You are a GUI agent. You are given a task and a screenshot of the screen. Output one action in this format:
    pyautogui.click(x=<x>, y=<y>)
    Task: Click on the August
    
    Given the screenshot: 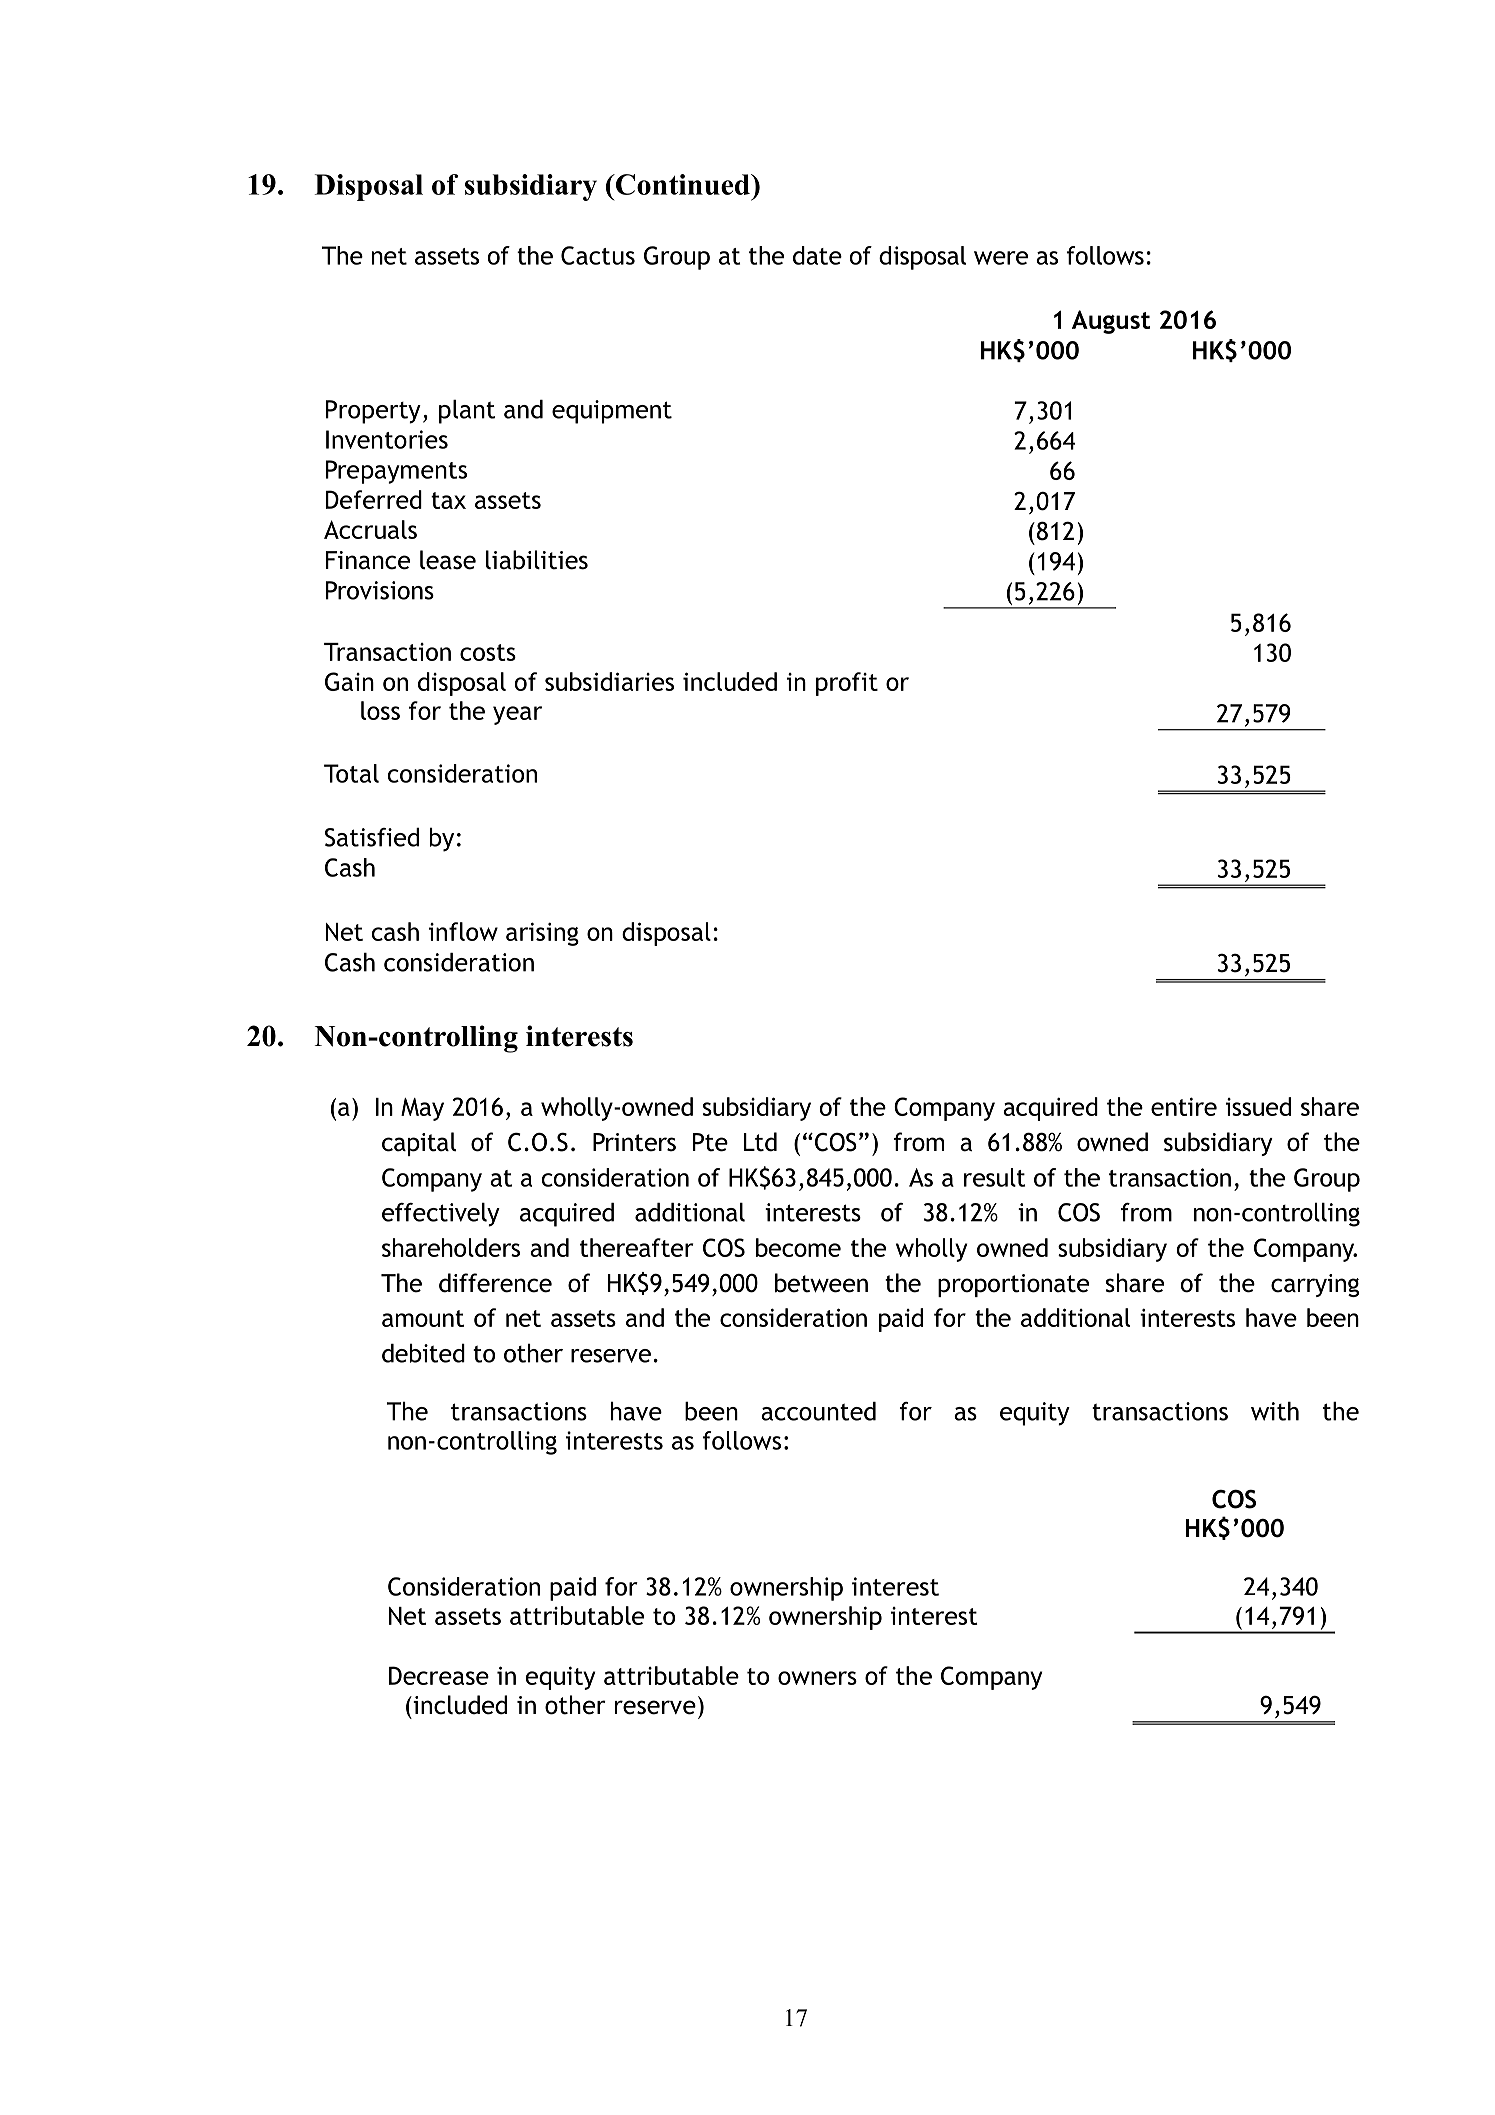 What is the action you would take?
    pyautogui.click(x=1111, y=322)
